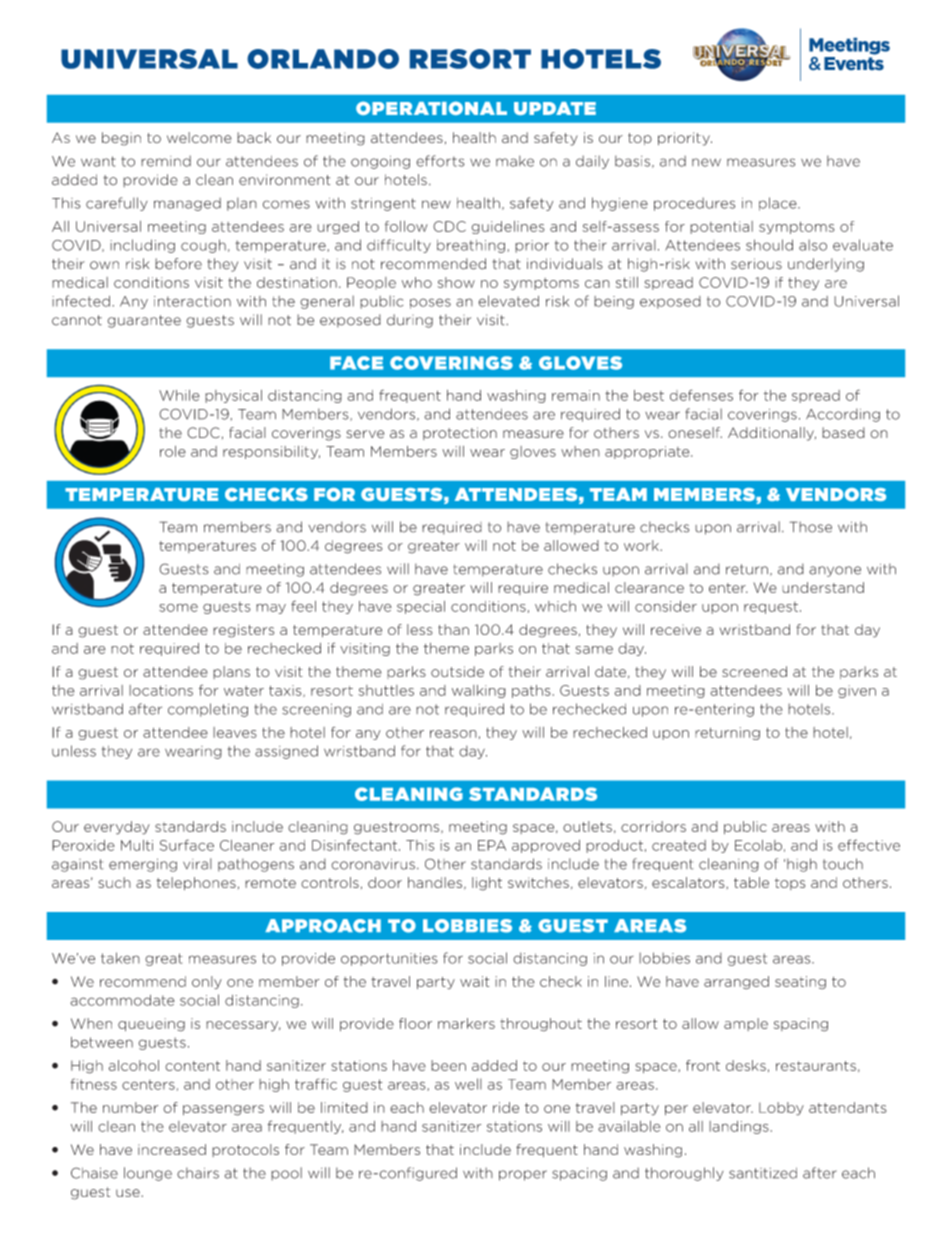  What do you see at coordinates (431, 108) in the screenshot?
I see `OPERATIONAL` at bounding box center [431, 108].
